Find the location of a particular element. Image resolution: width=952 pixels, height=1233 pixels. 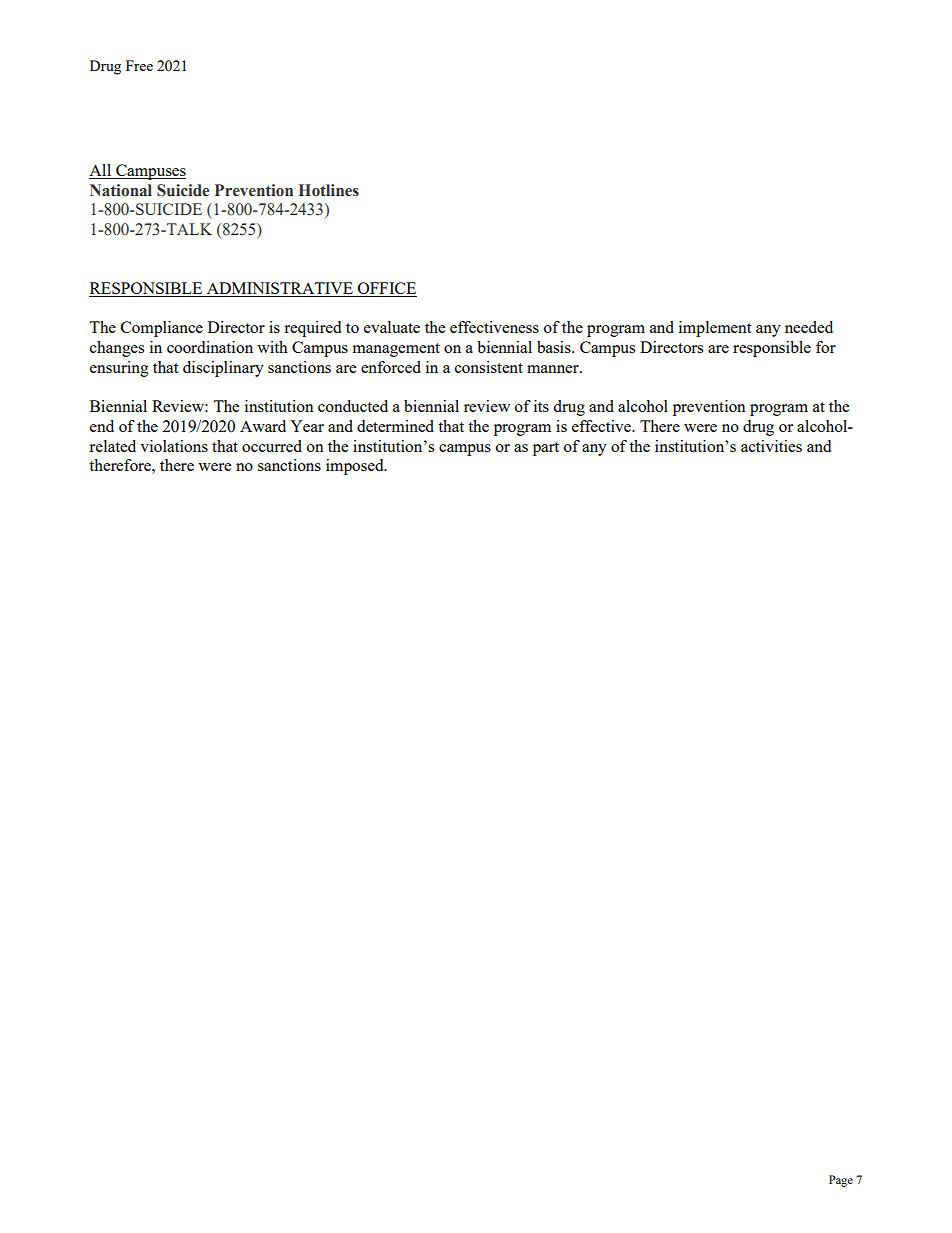

occurred is located at coordinates (272, 446).
